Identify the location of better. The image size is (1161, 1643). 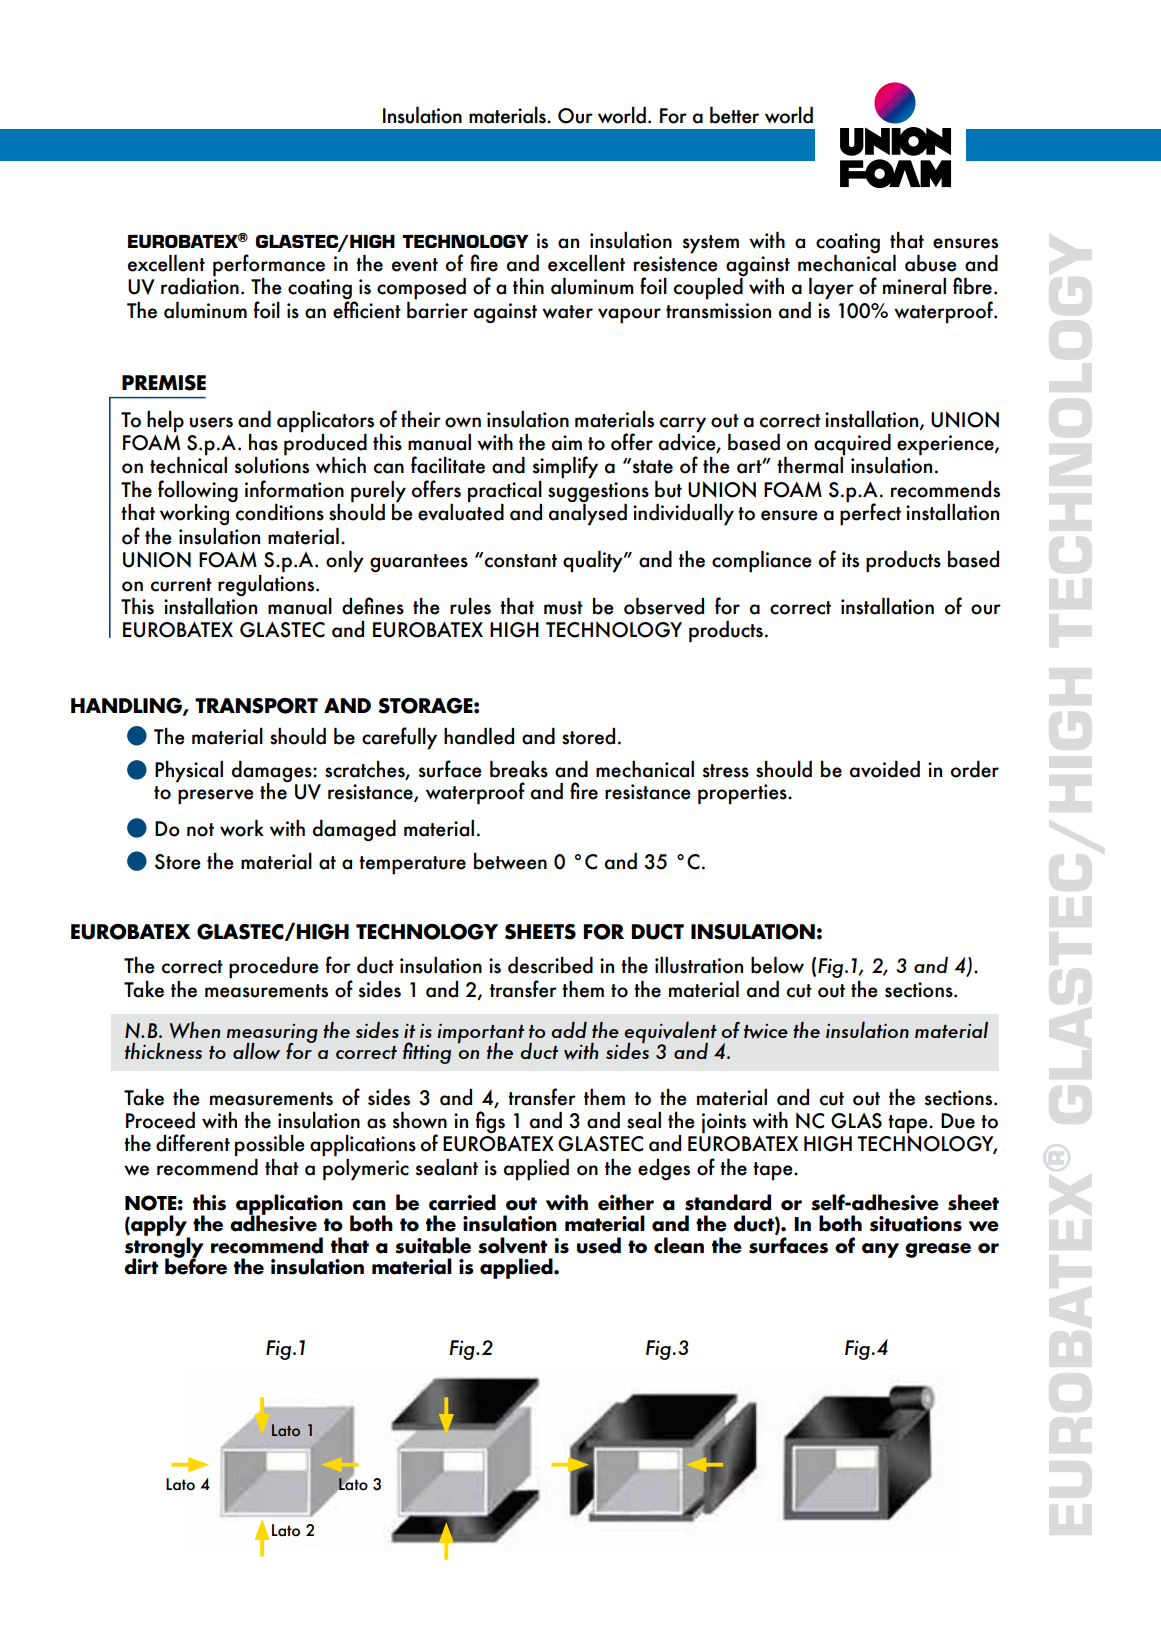
(734, 115).
